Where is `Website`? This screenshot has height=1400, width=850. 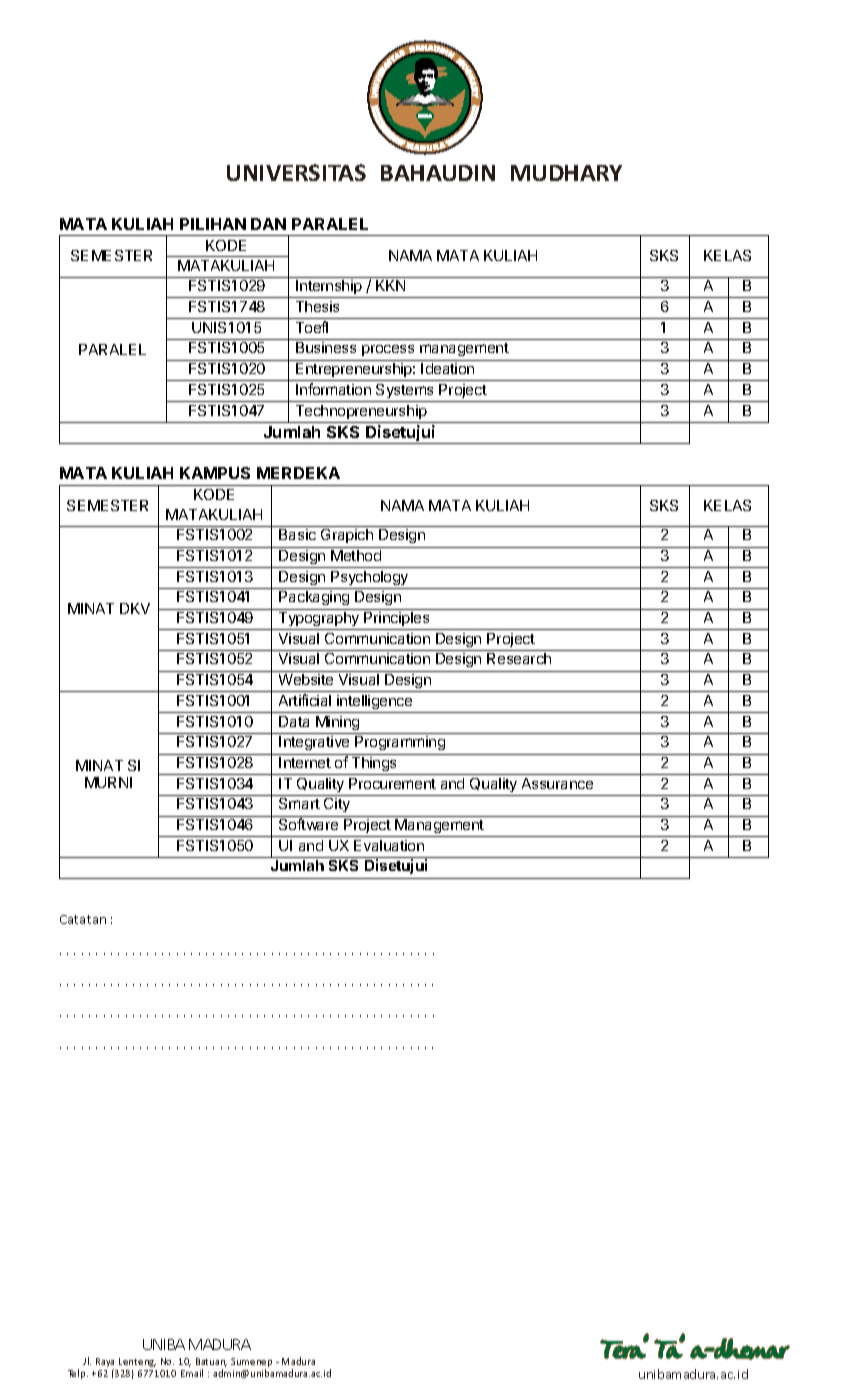
Website is located at coordinates (306, 679).
